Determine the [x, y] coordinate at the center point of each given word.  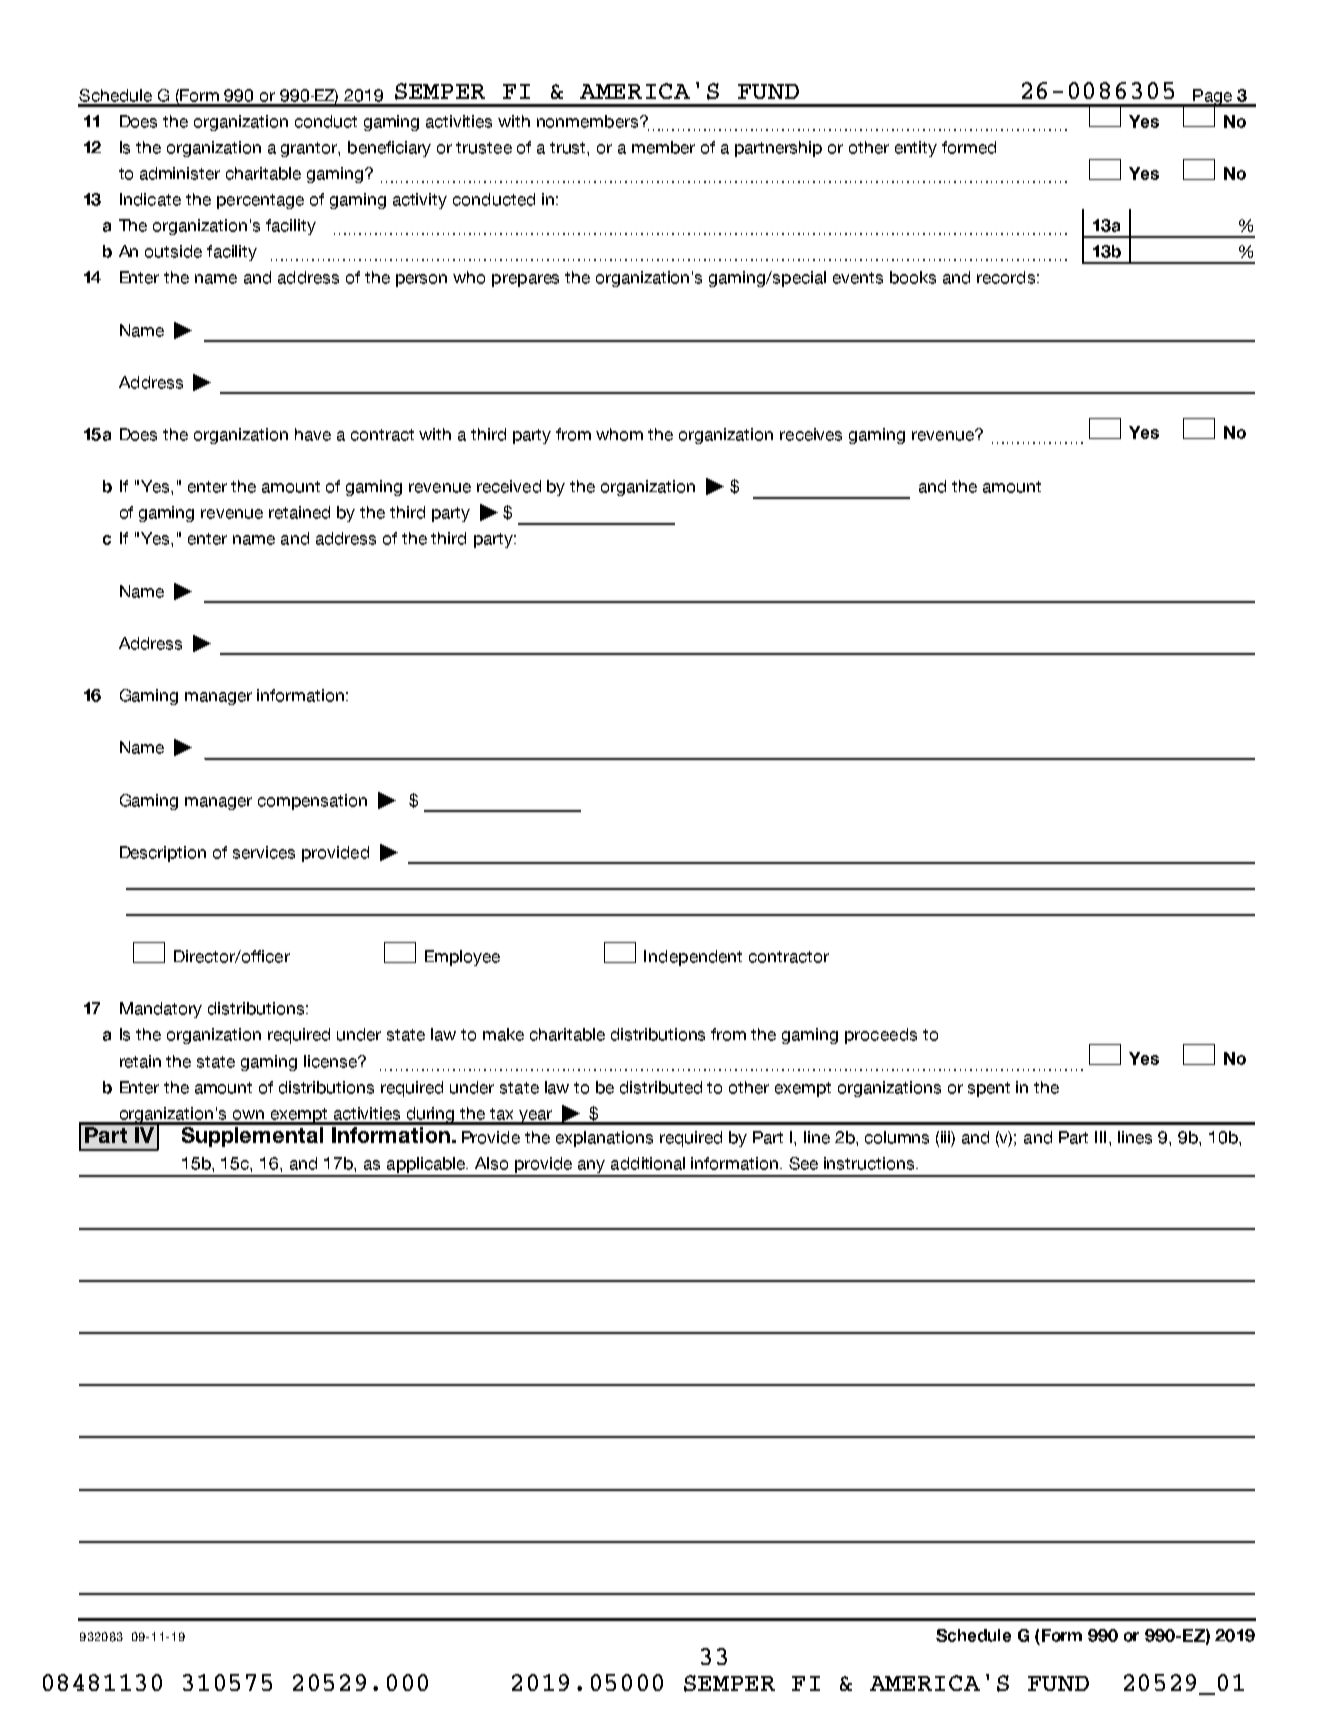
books [913, 277]
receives [811, 434]
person [421, 280]
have [313, 434]
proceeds [881, 1036]
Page [1212, 98]
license [332, 1061]
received [509, 486]
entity [916, 149]
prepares [525, 280]
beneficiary [389, 149]
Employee [462, 958]
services [264, 852]
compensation [312, 802]
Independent [693, 958]
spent [989, 1089]
